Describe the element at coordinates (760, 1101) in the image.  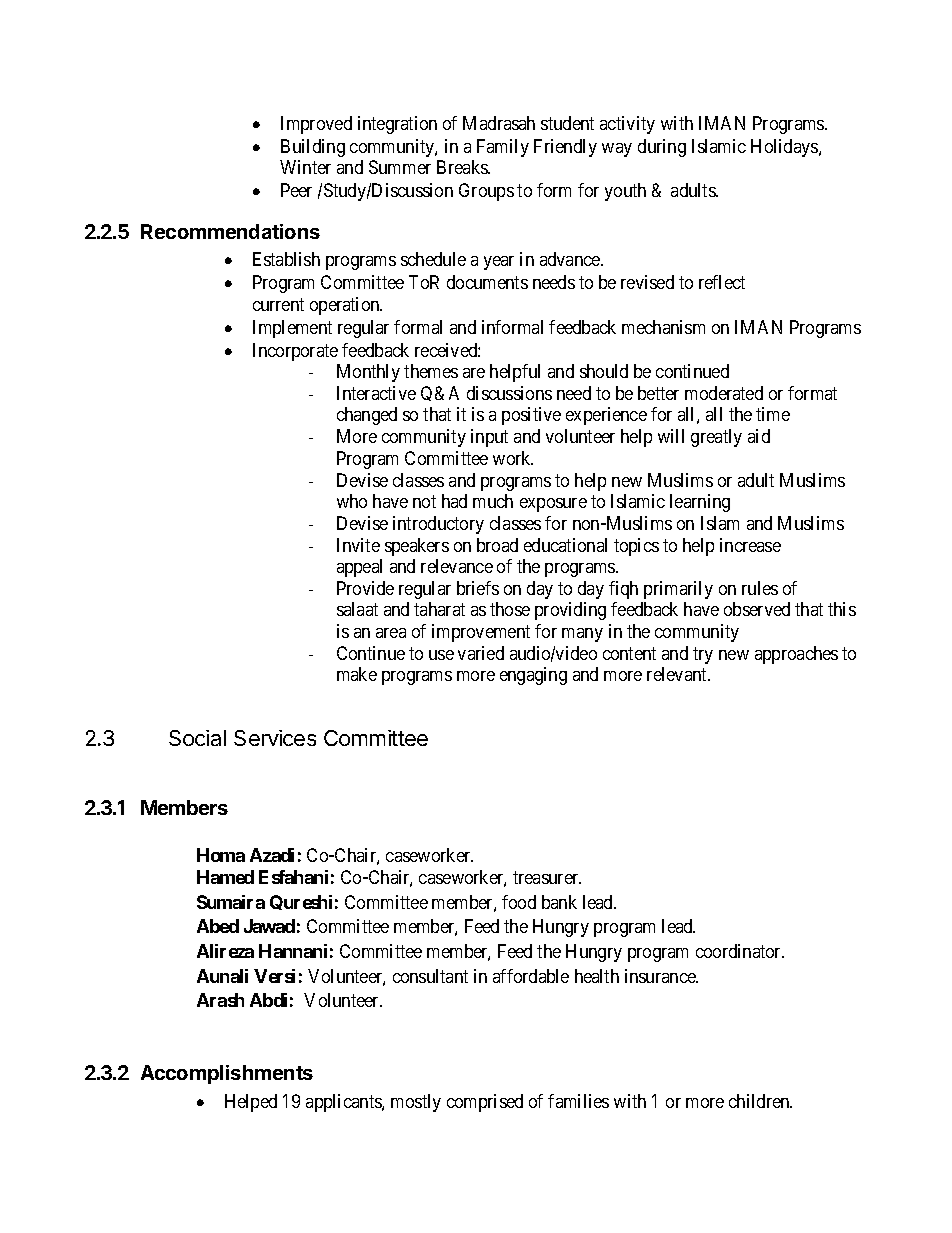
I see `children` at that location.
